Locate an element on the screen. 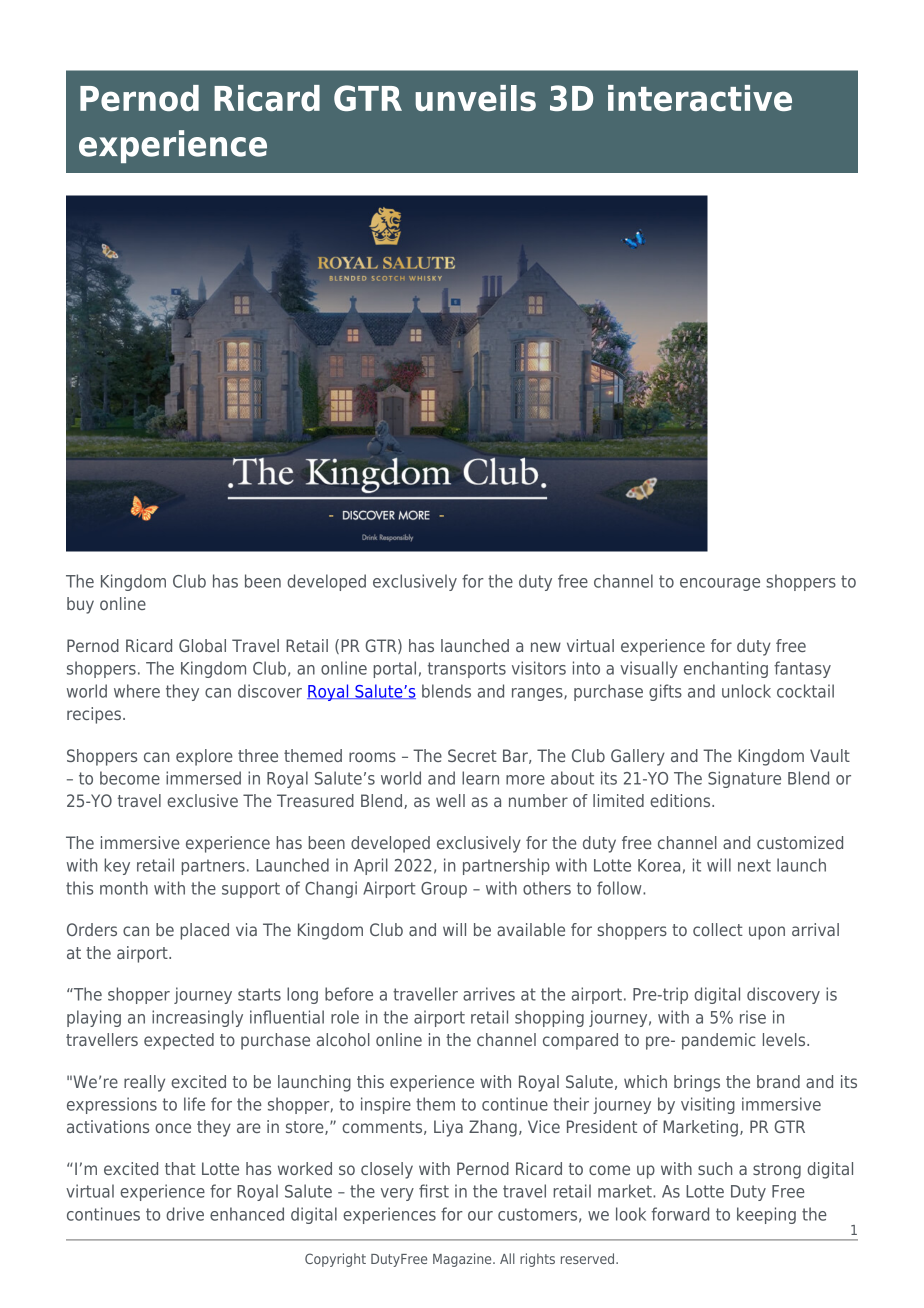 The width and height of the screenshot is (924, 1308). arrives is located at coordinates (489, 994).
